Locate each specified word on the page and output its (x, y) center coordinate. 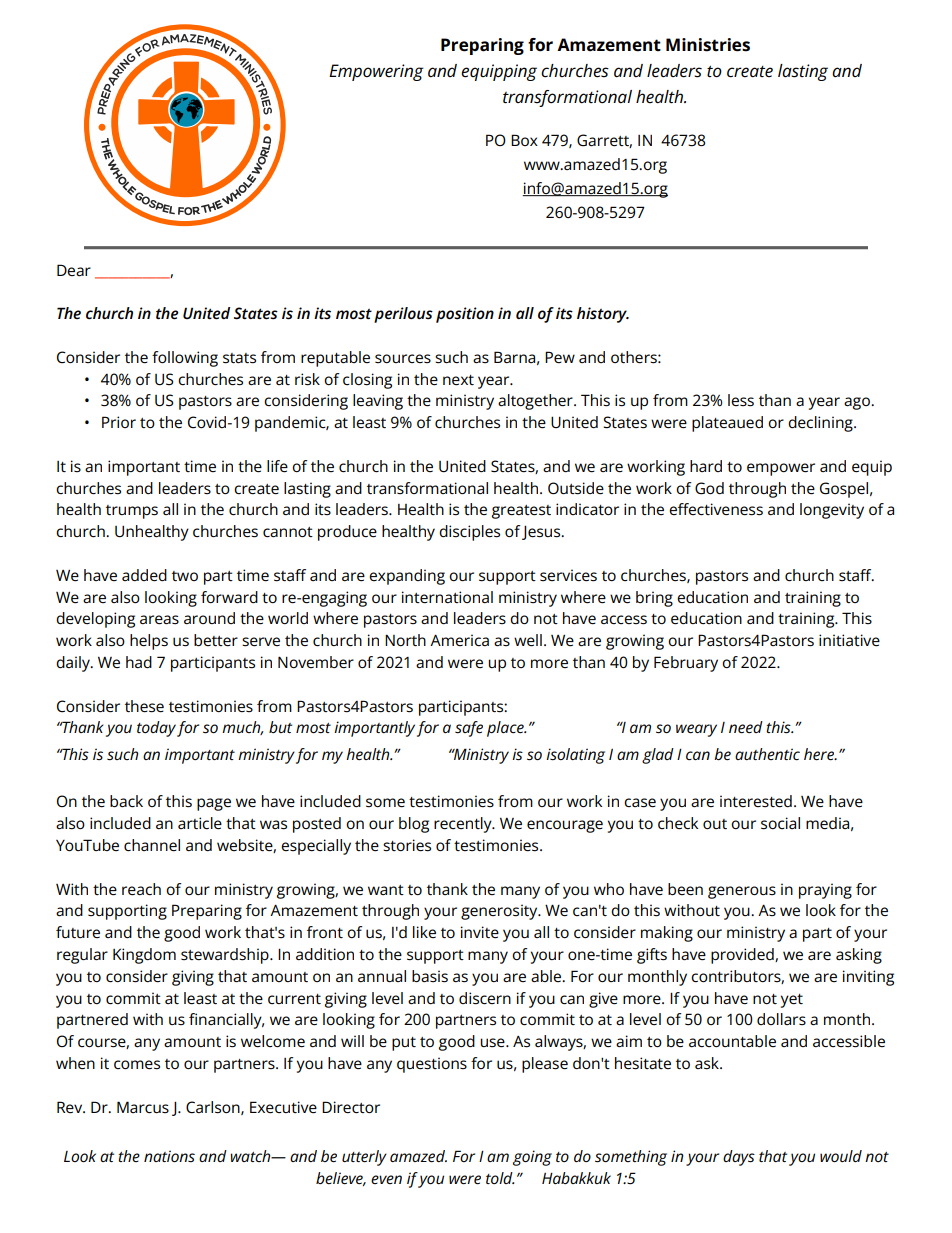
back (126, 801)
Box (524, 140)
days (739, 1158)
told (500, 1178)
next (458, 380)
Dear (74, 270)
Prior (119, 422)
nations (169, 1156)
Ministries (708, 45)
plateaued (727, 424)
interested (756, 801)
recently (464, 825)
